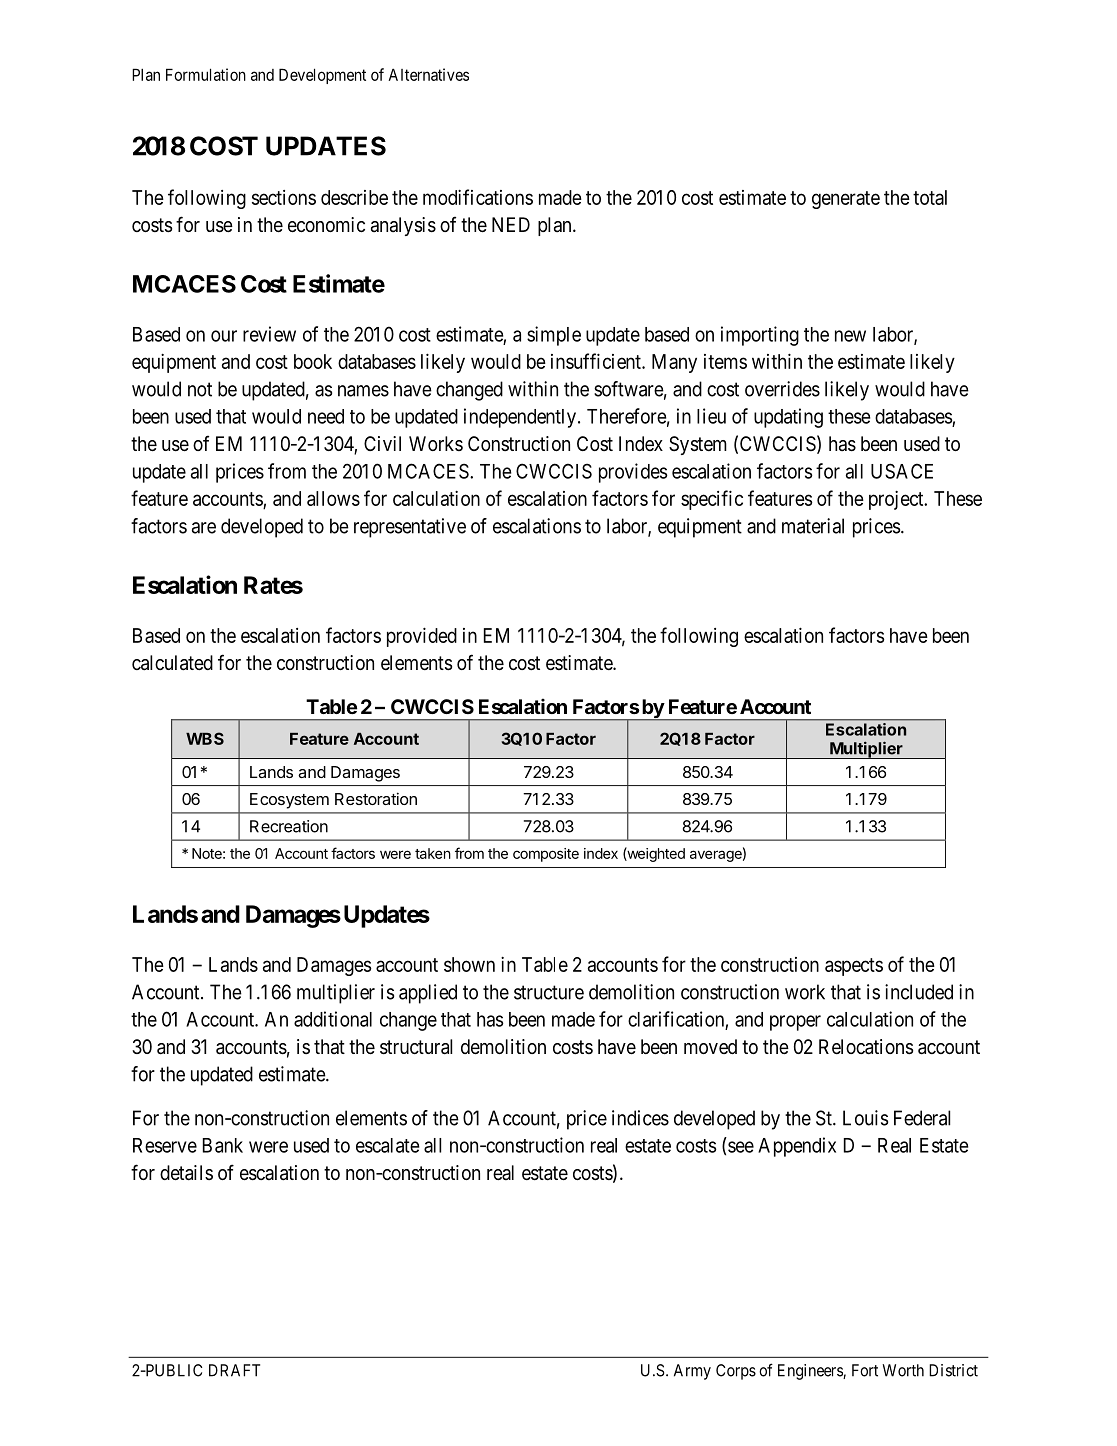 This page has height=1446, width=1117. Describe the element at coordinates (549, 992) in the page. I see `structure` at that location.
